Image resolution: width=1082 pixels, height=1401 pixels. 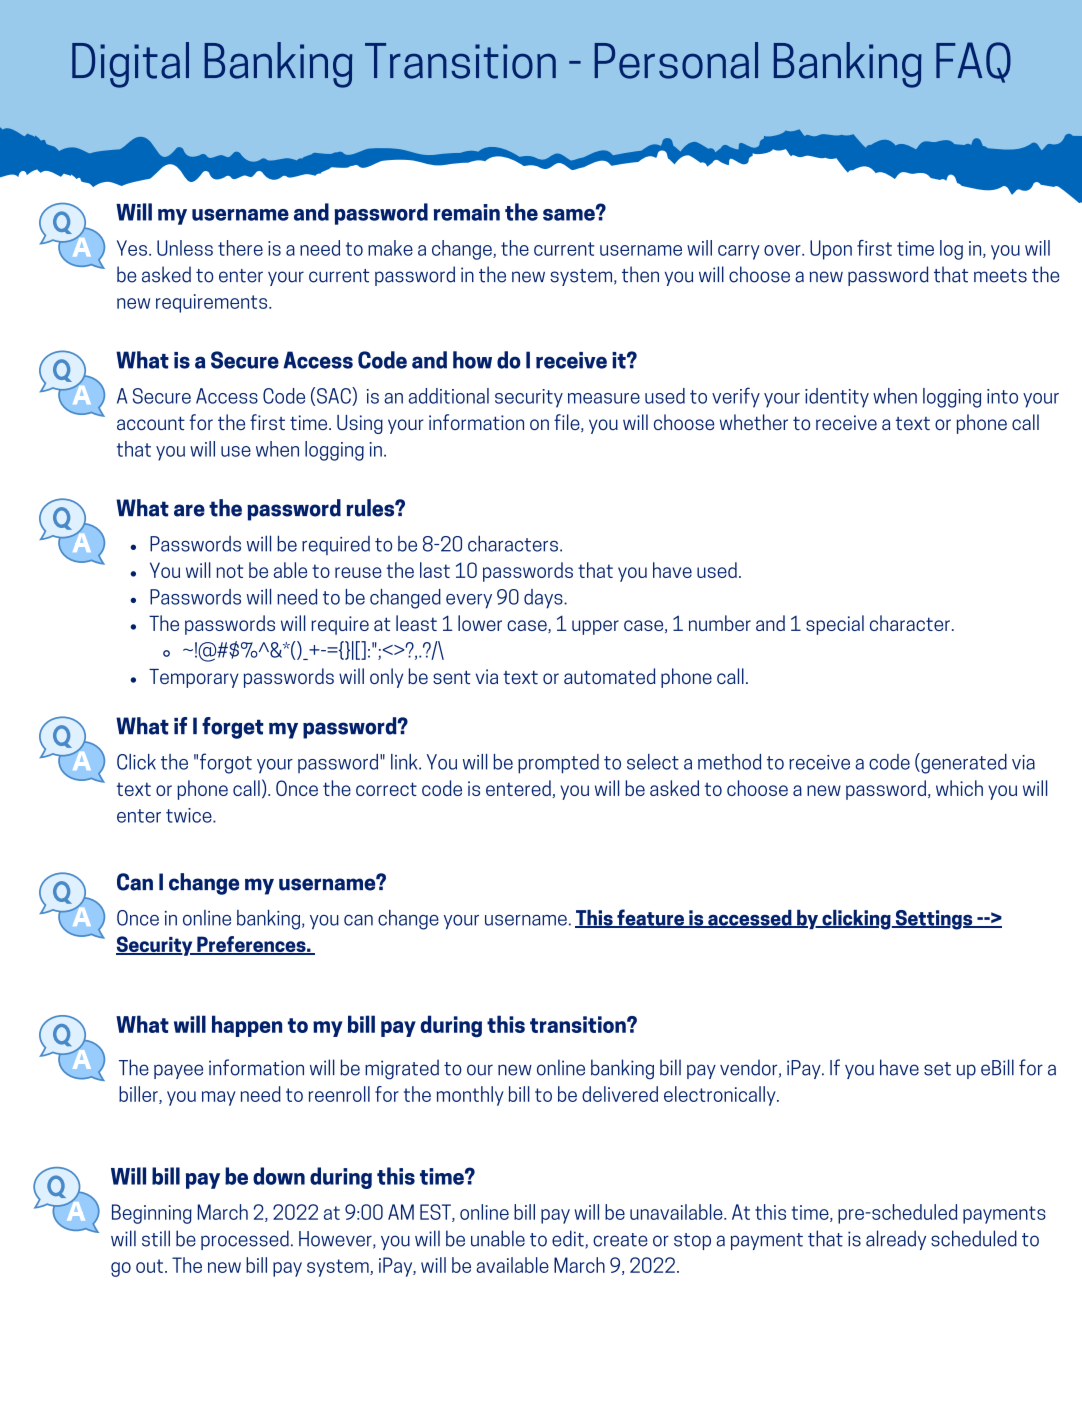 I want to click on feature, so click(x=650, y=918).
